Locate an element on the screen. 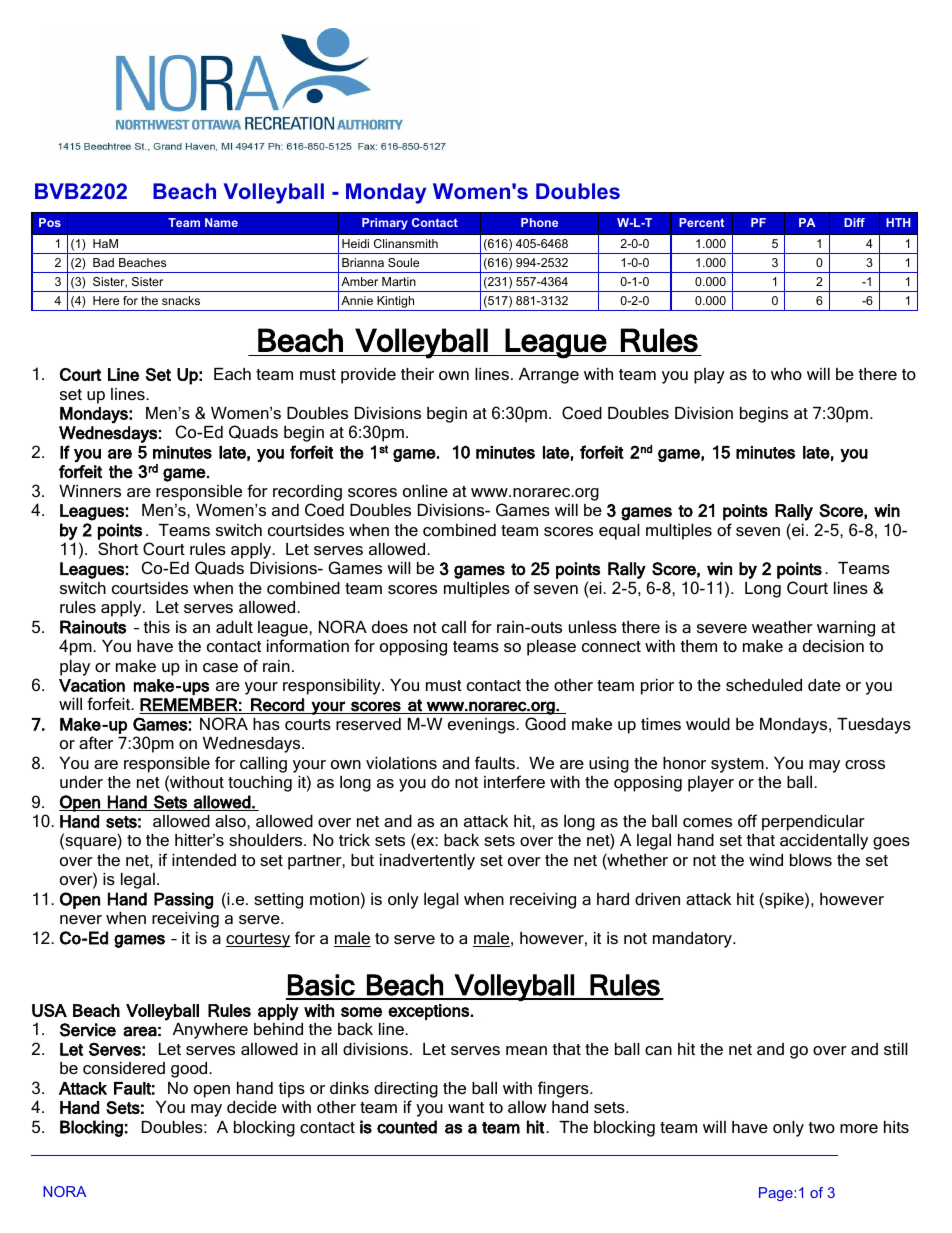  also is located at coordinates (231, 821).
